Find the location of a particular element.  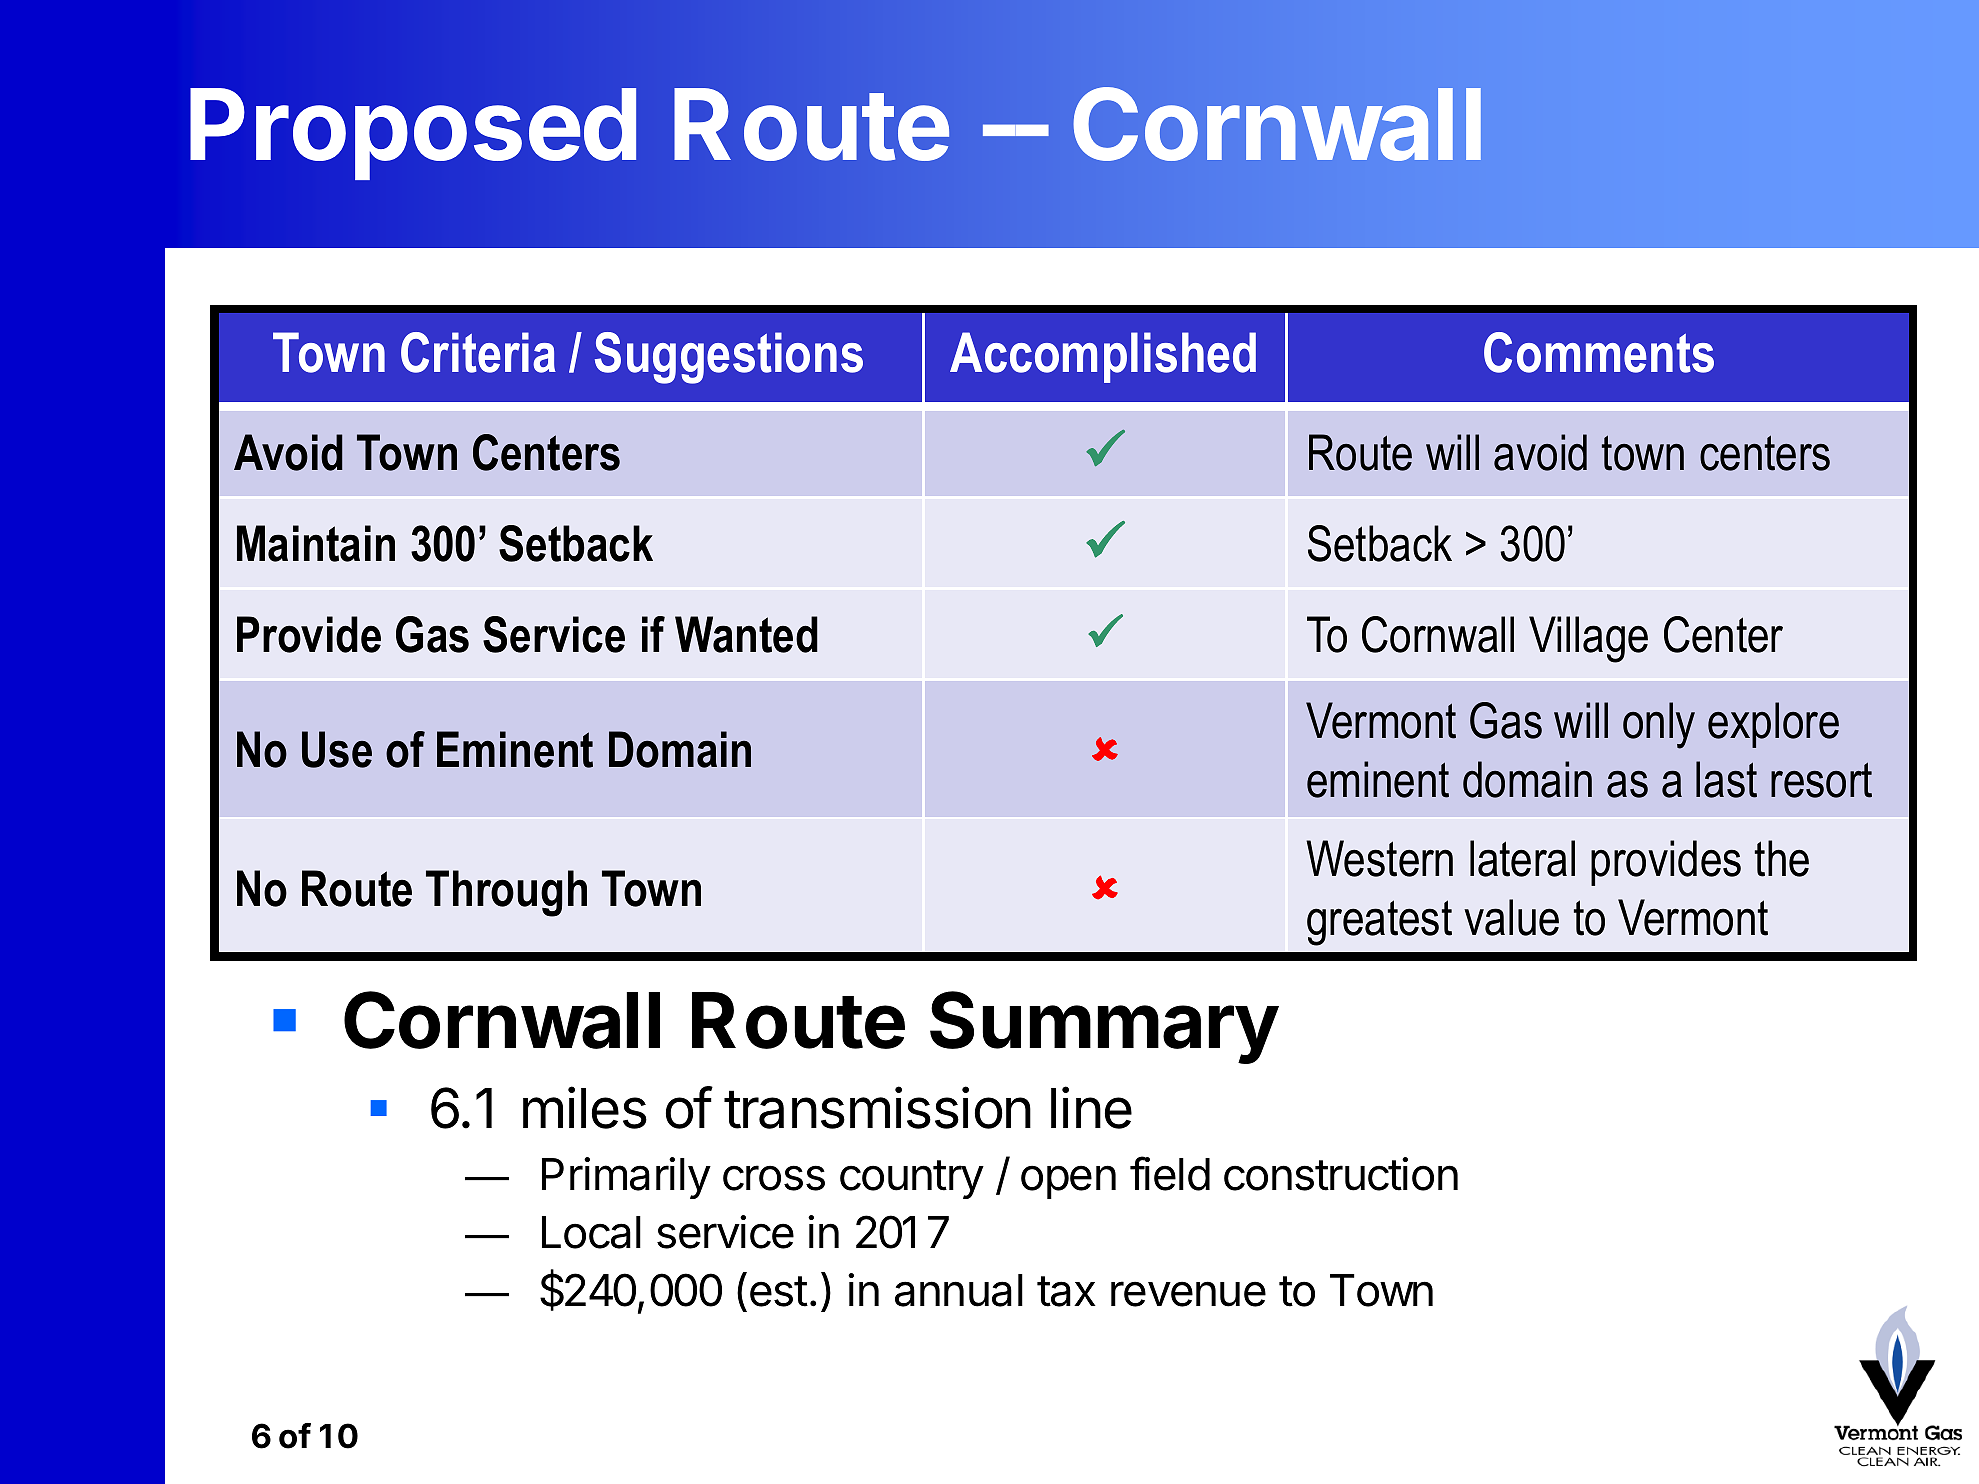

construction is located at coordinates (1341, 1174).
